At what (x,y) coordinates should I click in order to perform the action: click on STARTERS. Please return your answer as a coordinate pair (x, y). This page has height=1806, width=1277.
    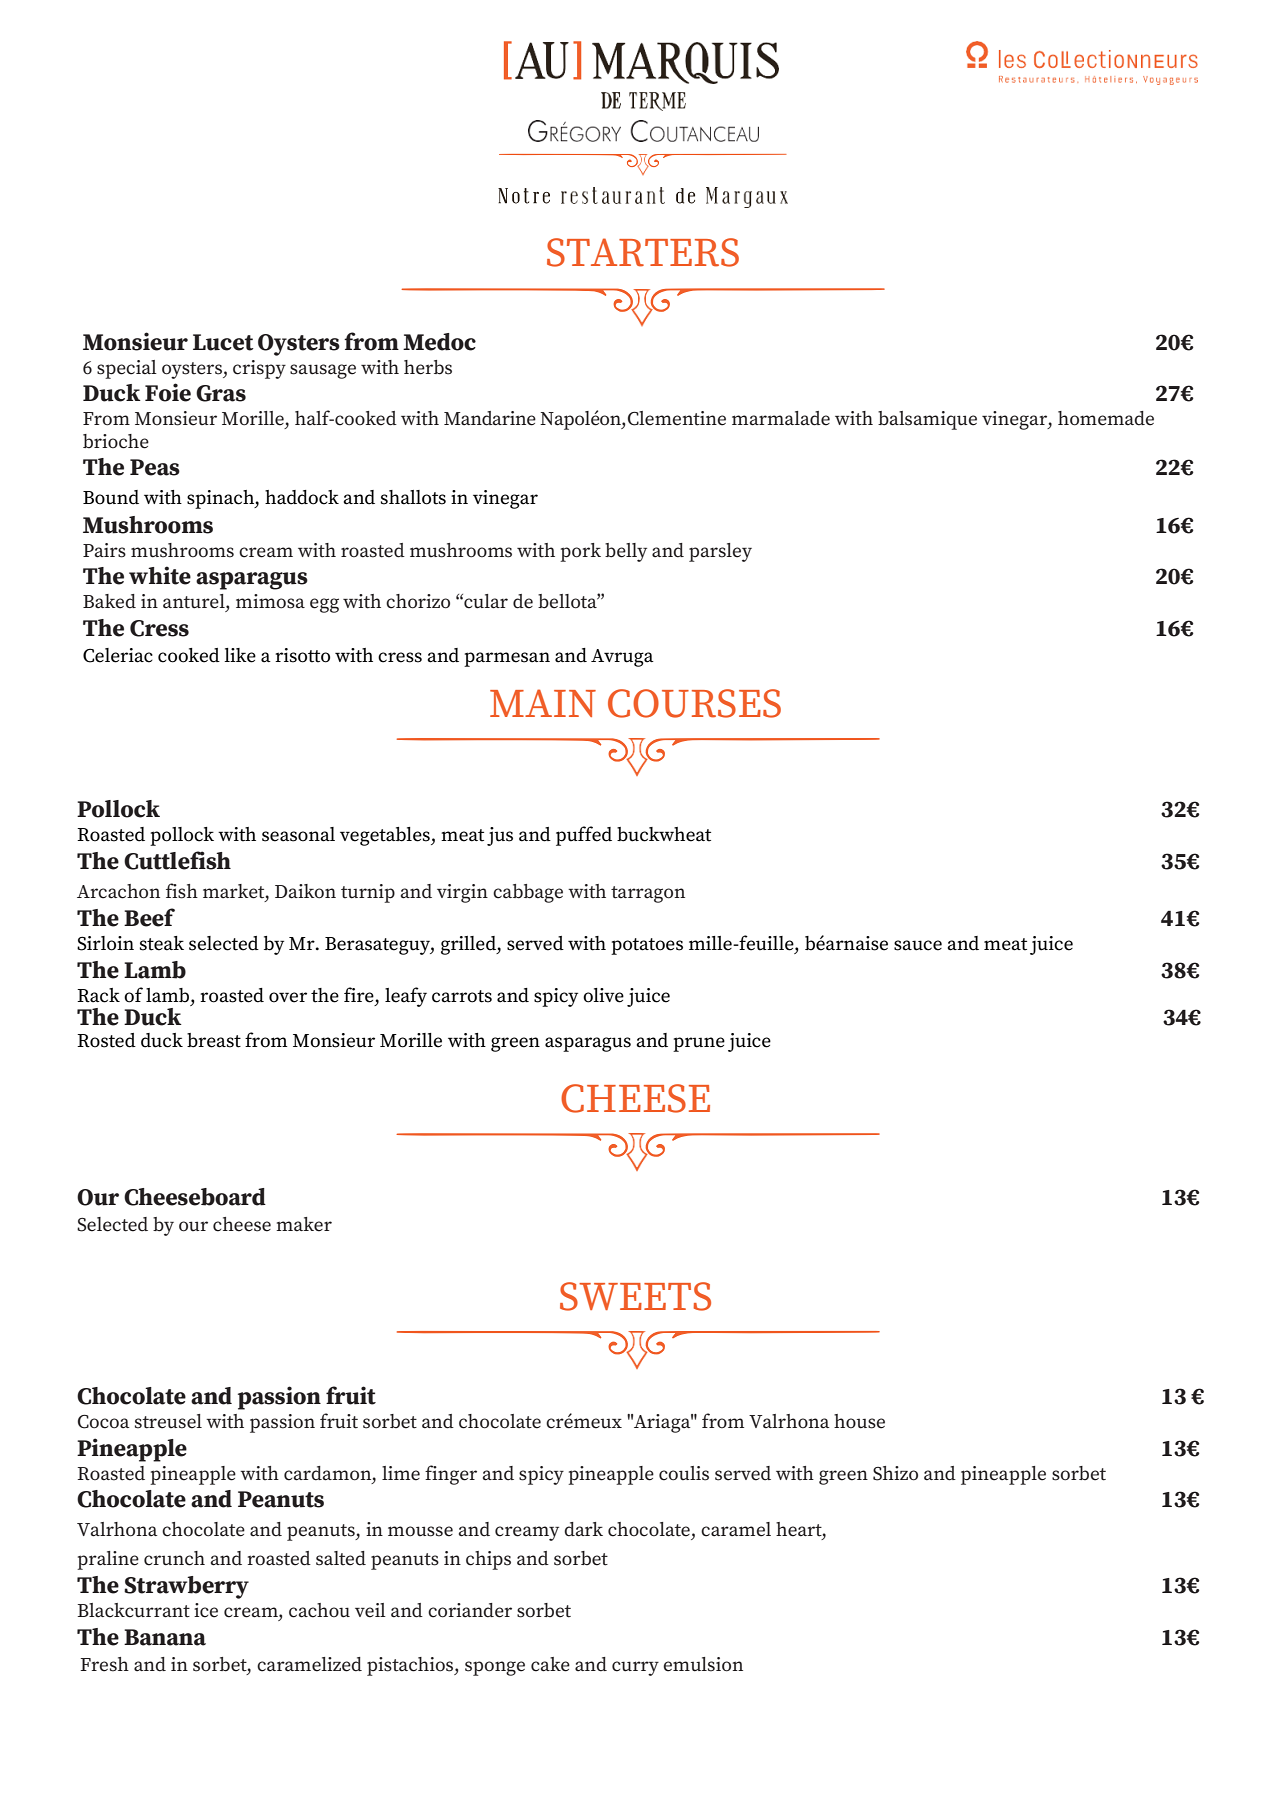
    Looking at the image, I should click on (643, 252).
